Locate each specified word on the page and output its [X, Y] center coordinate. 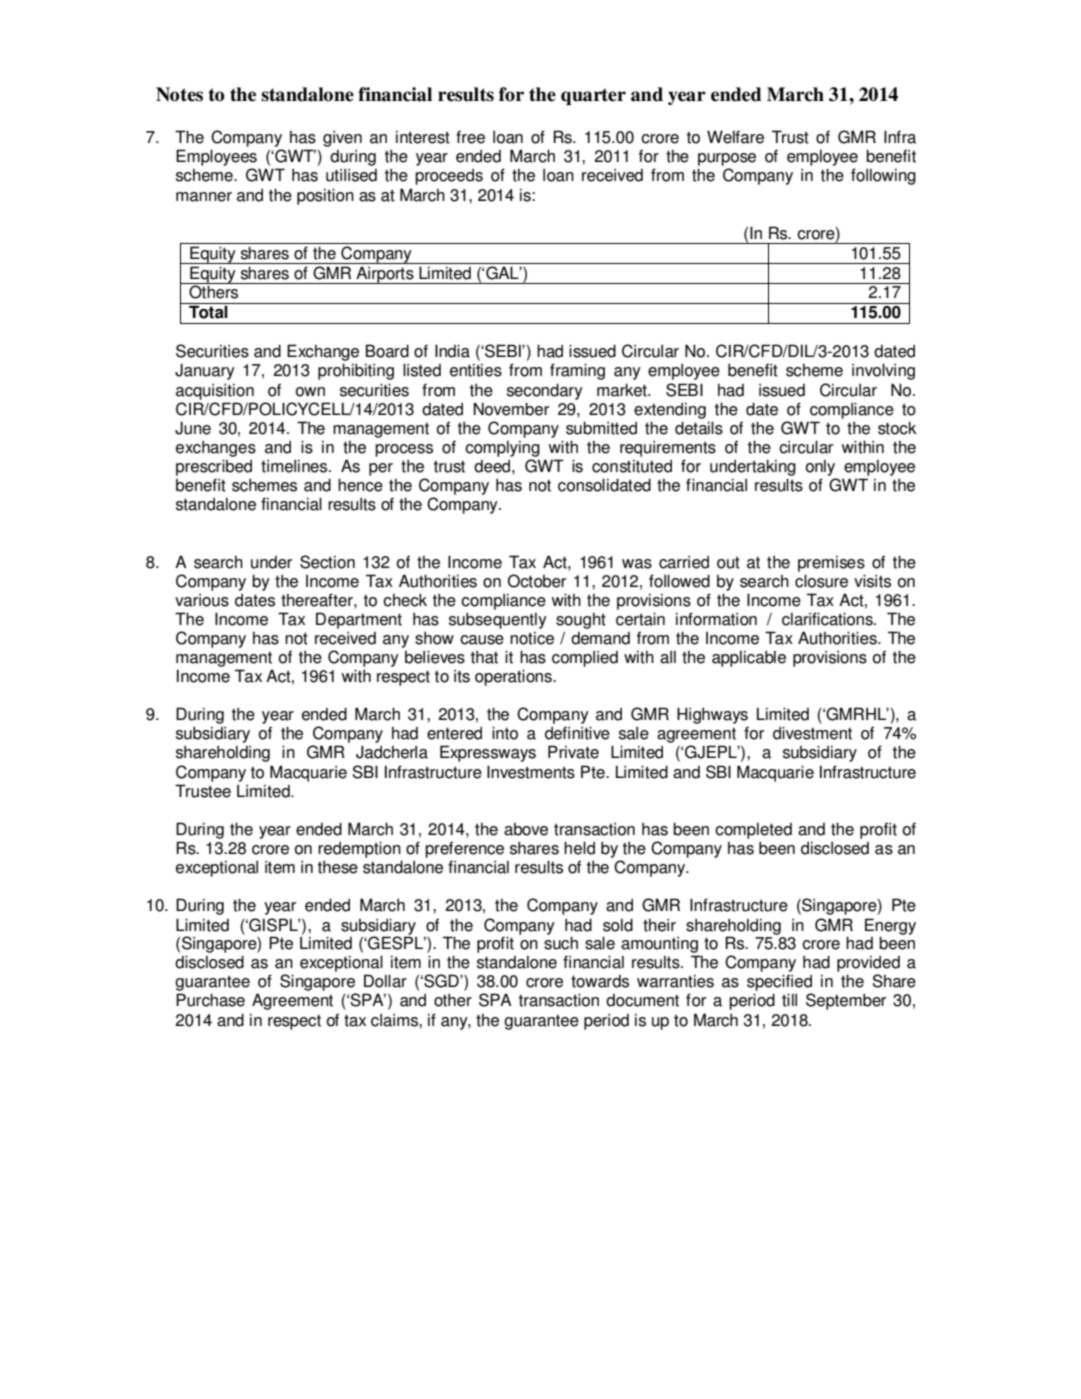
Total [208, 312]
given [342, 139]
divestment [812, 733]
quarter [593, 96]
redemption [359, 849]
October [537, 581]
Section [327, 562]
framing [577, 371]
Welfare [735, 137]
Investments [531, 772]
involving [883, 371]
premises [831, 564]
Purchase [210, 1000]
